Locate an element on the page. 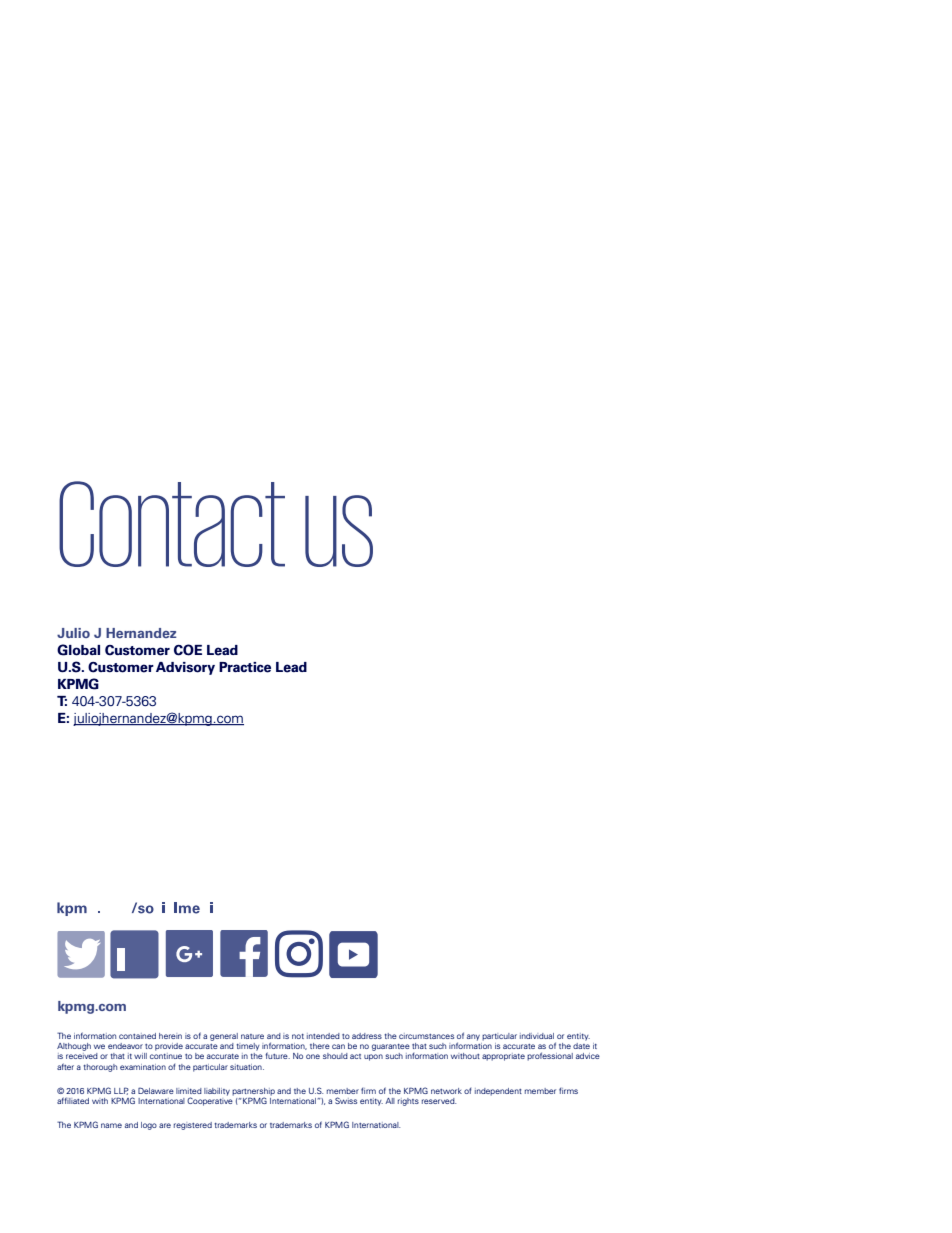 This document has width=952, height=1233. Swiss is located at coordinates (346, 1100).
